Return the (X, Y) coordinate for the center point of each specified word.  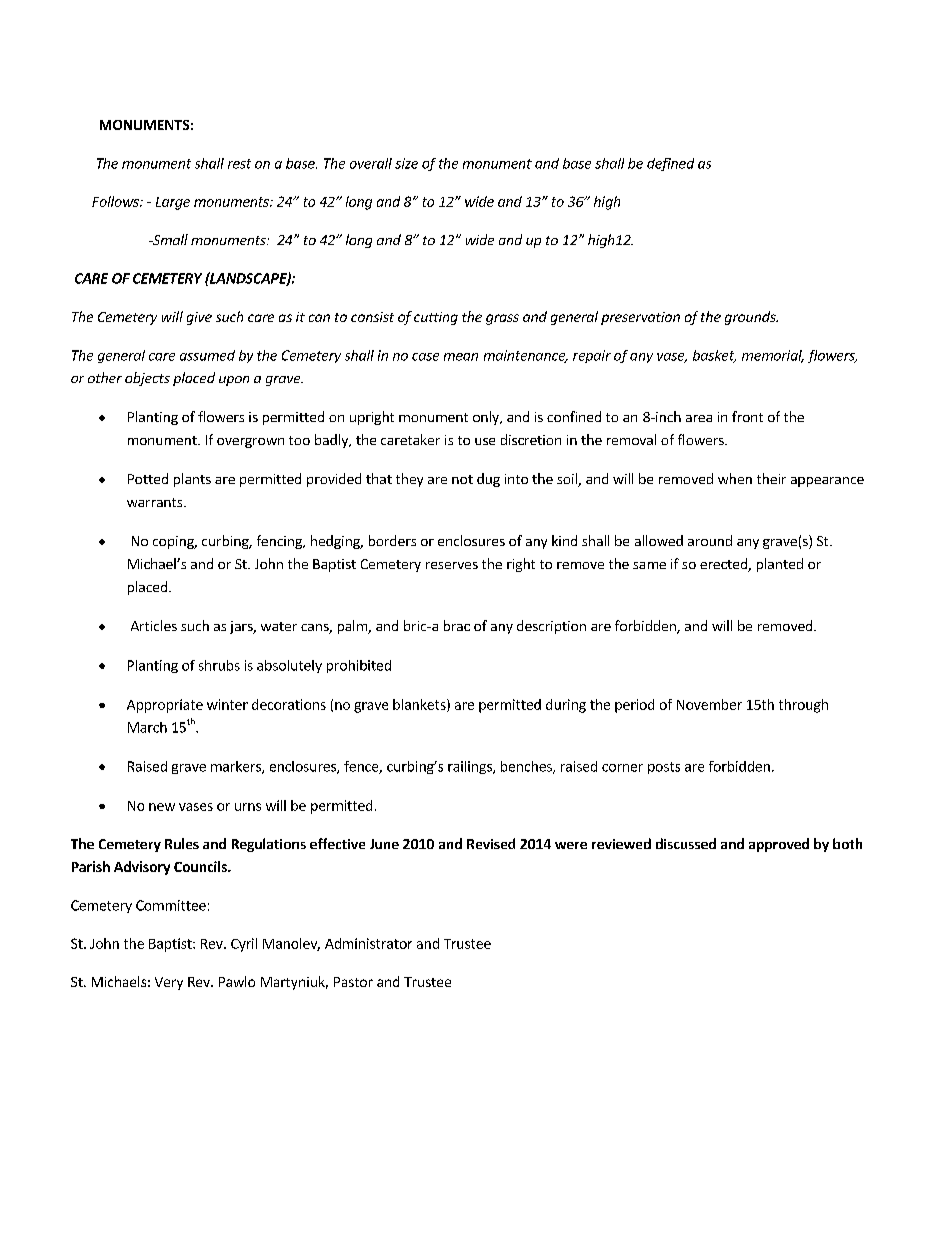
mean (461, 357)
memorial (773, 356)
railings (471, 767)
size (406, 163)
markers (237, 767)
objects (147, 379)
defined (670, 164)
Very (169, 983)
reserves (452, 565)
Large (173, 203)
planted (780, 565)
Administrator (368, 943)
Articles (154, 625)
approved (779, 845)
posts (664, 768)
